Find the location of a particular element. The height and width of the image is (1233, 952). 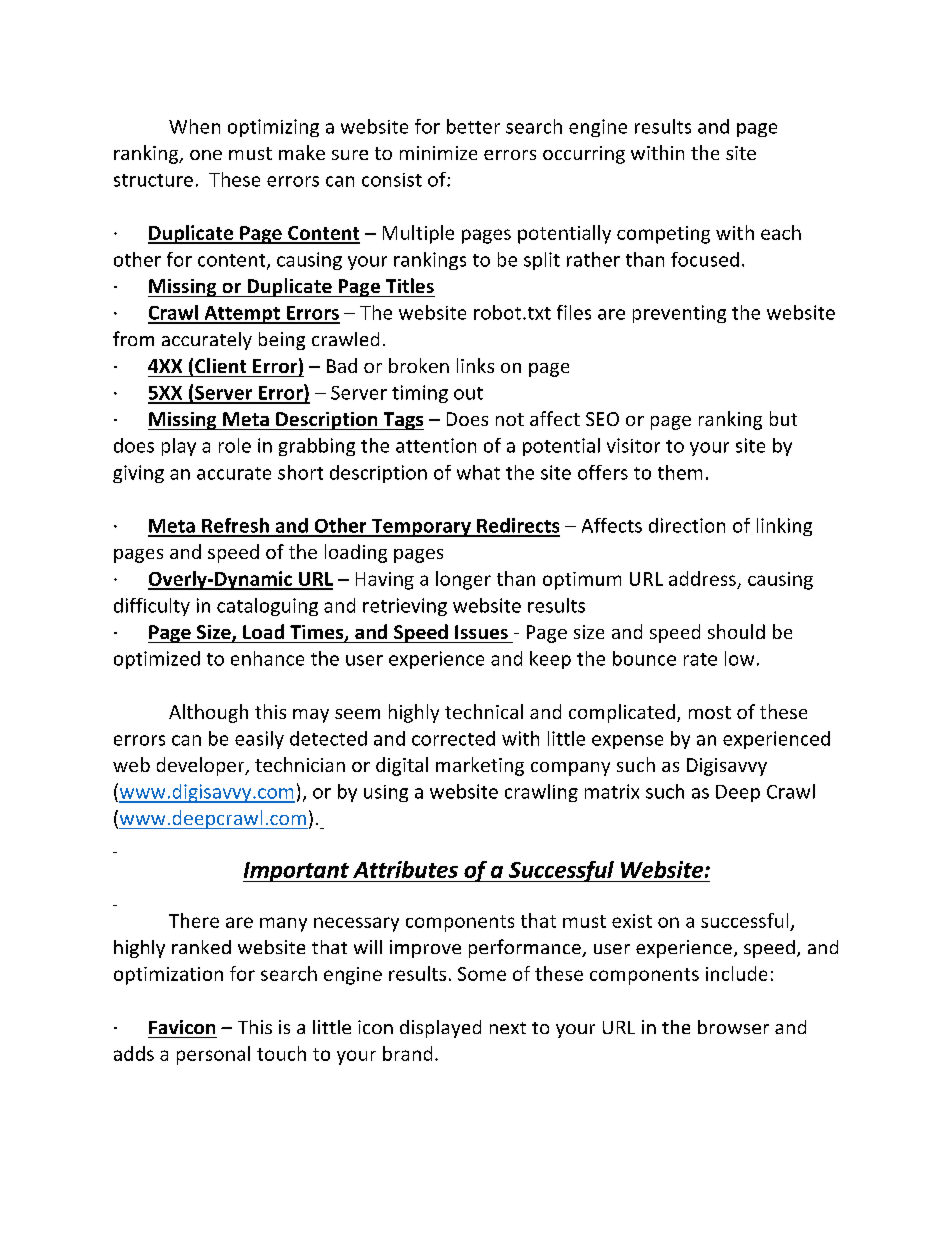

When is located at coordinates (194, 126).
